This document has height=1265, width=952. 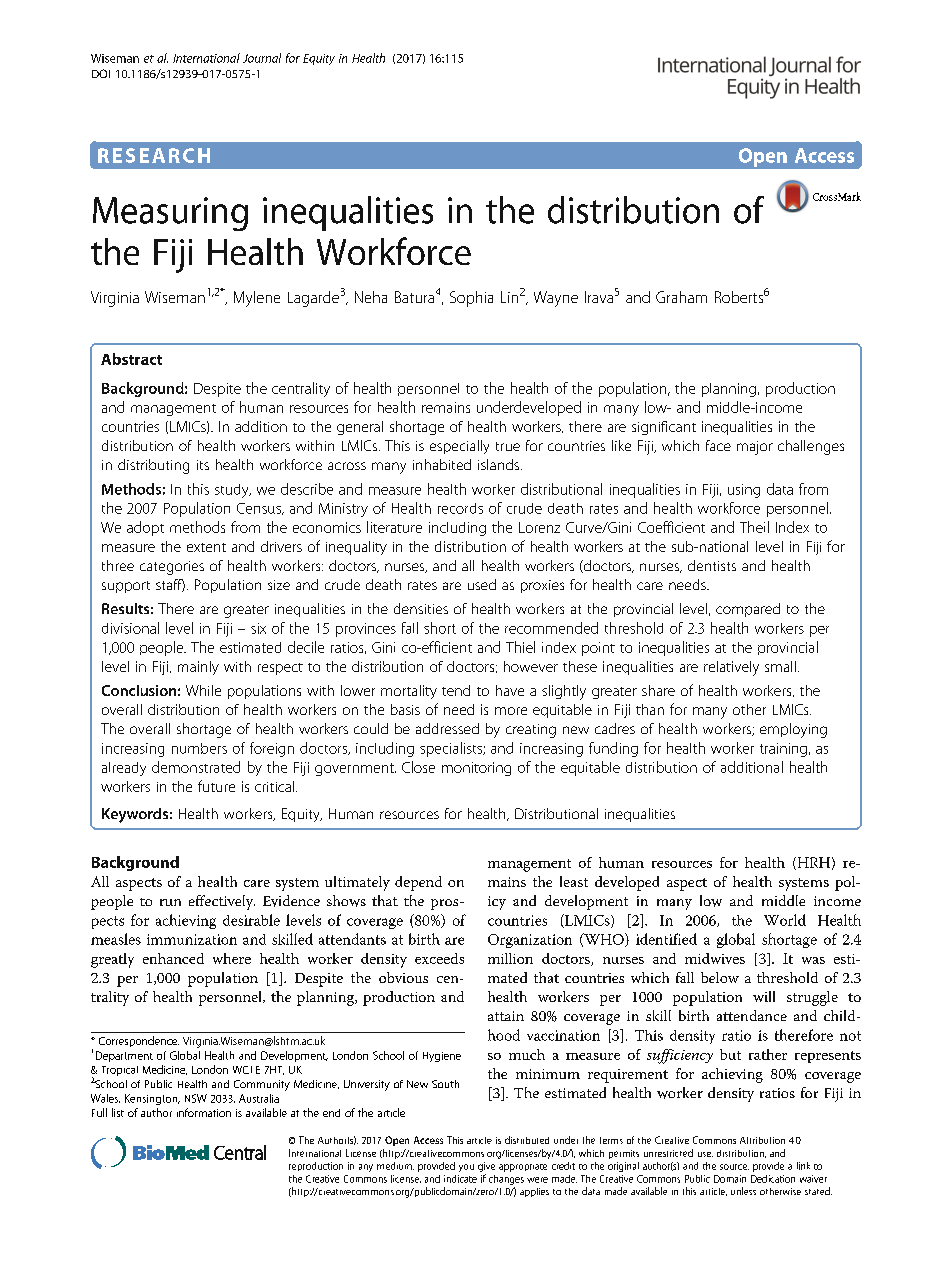 I want to click on Journal, so click(x=262, y=58).
